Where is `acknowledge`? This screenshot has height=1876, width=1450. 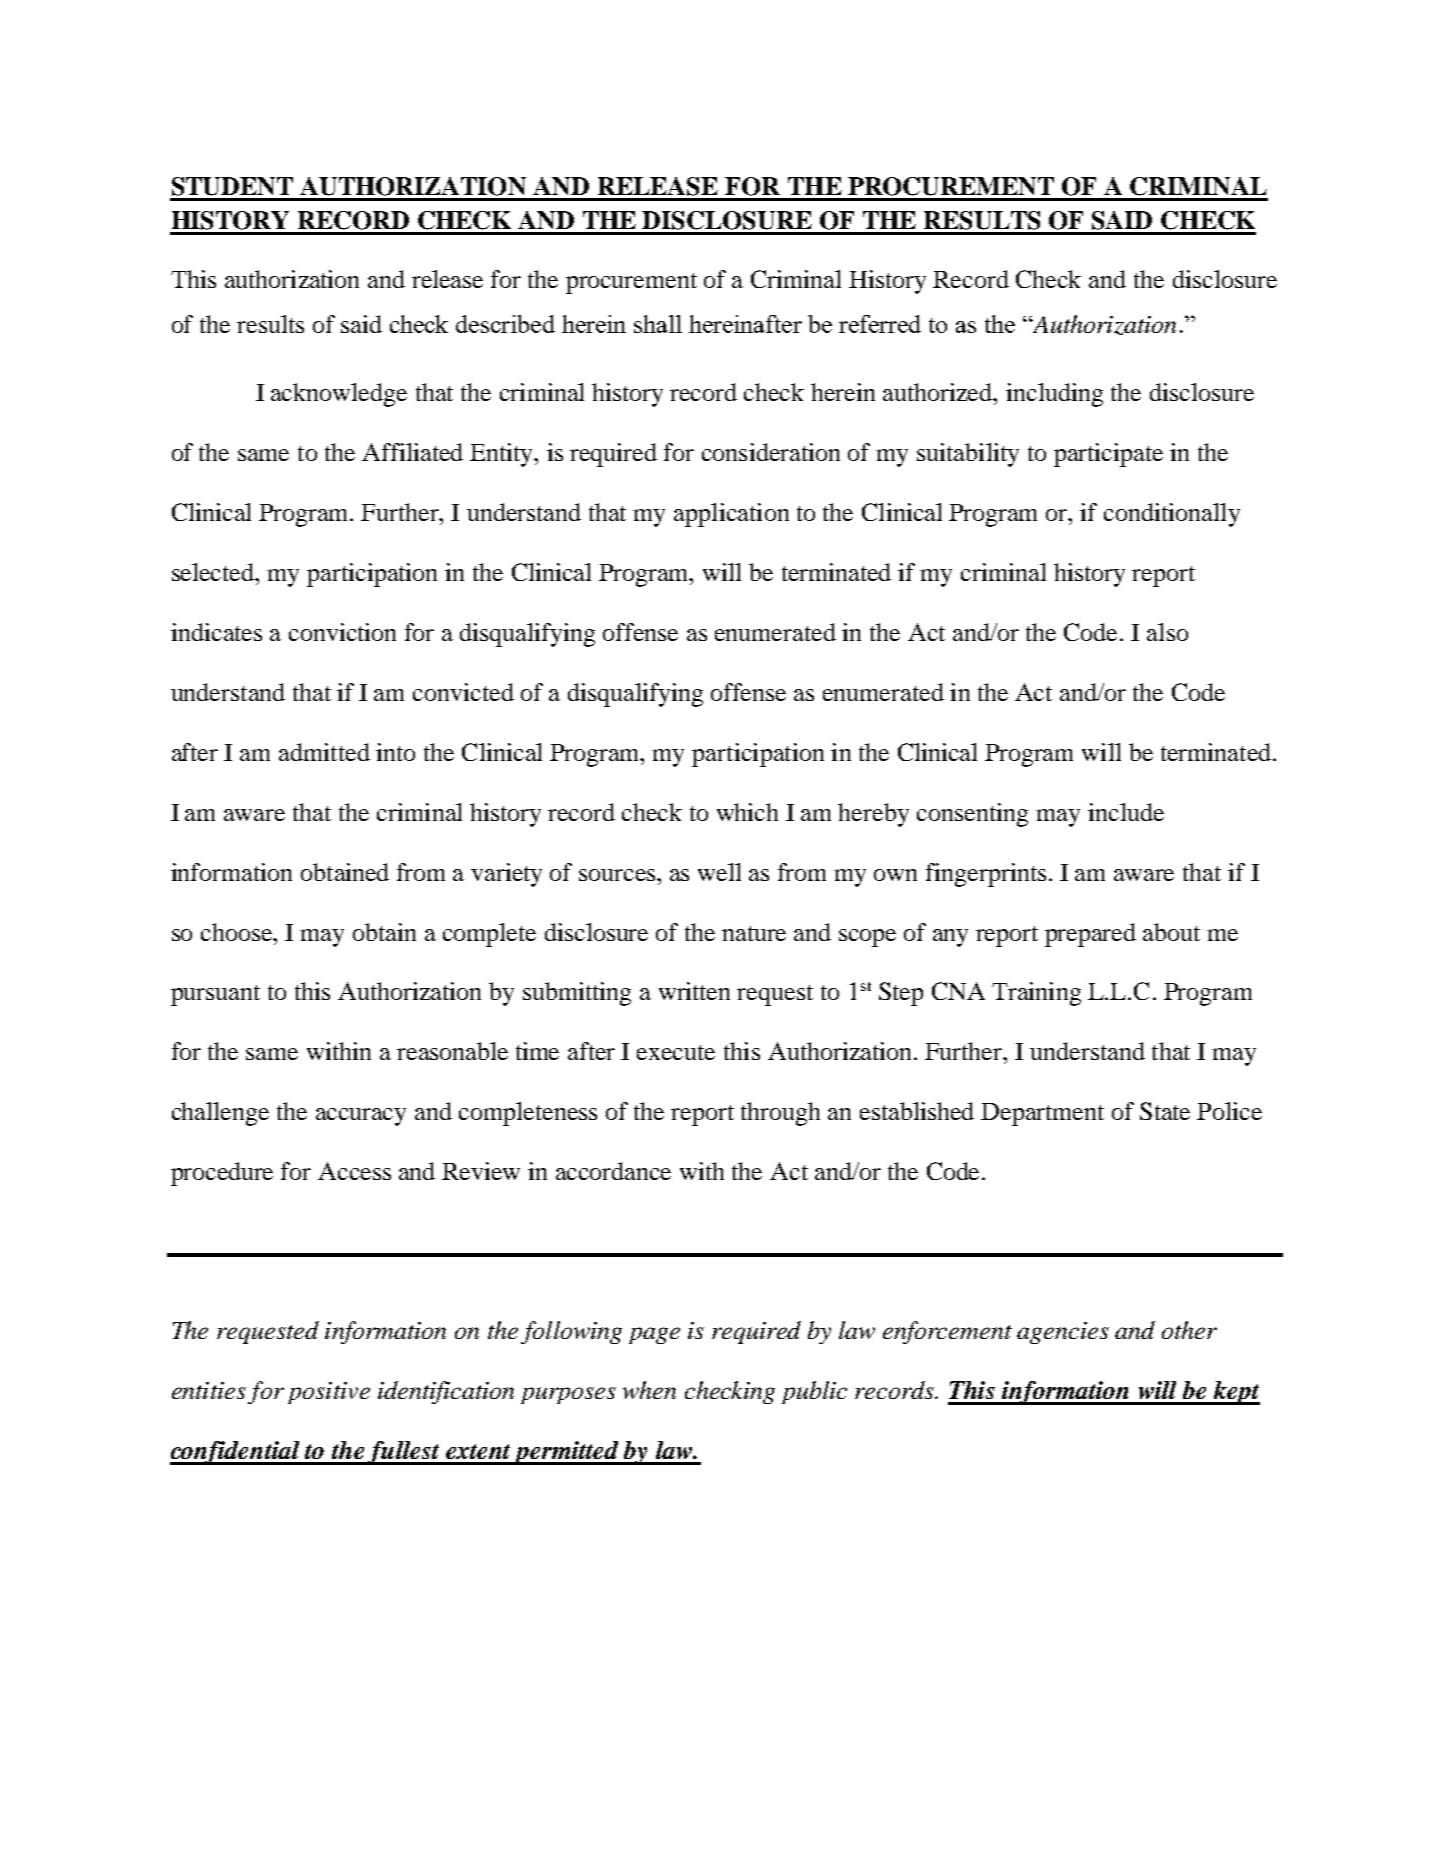
acknowledge is located at coordinates (339, 395).
